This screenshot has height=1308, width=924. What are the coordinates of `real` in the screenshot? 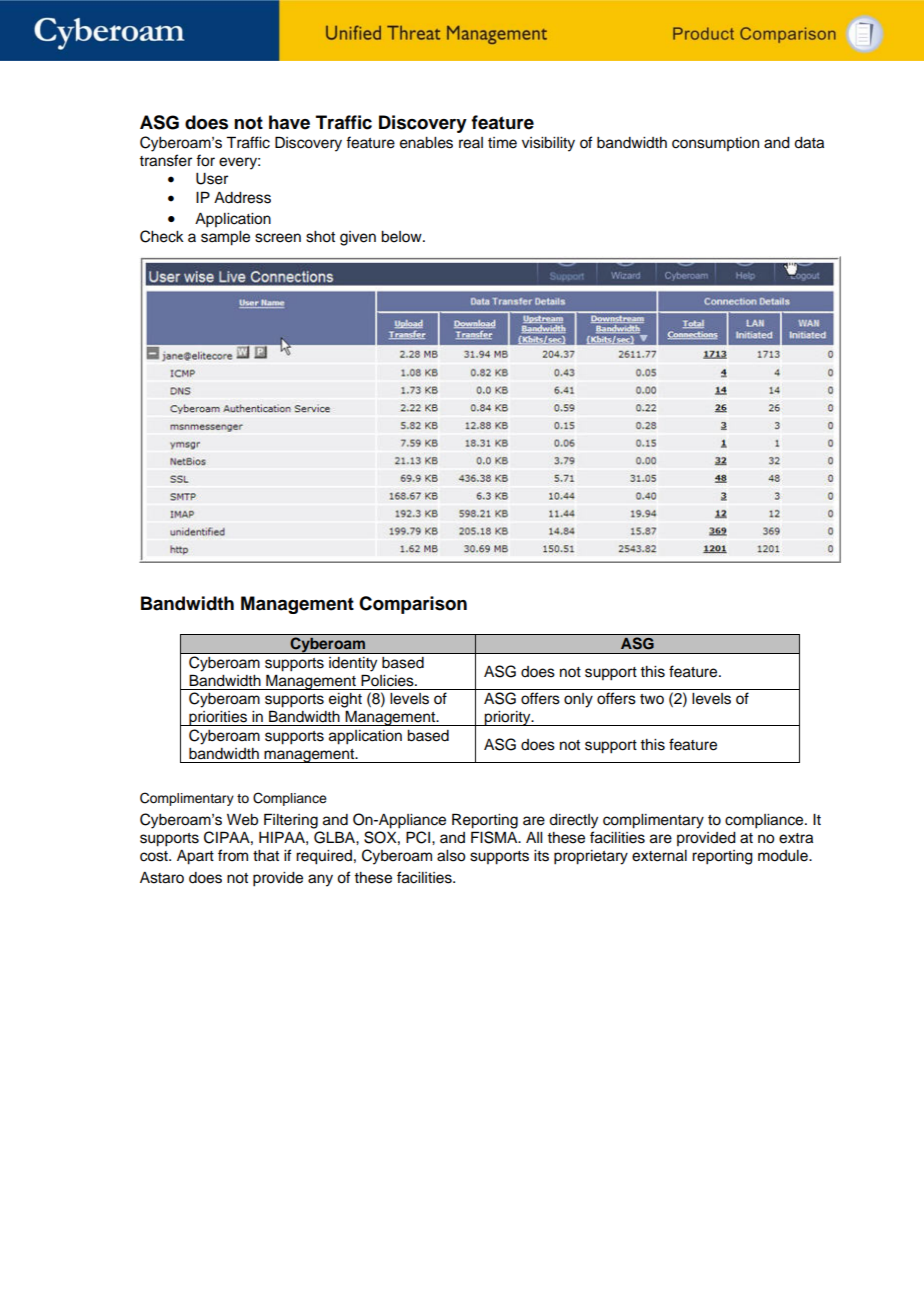 It's located at (471, 143).
